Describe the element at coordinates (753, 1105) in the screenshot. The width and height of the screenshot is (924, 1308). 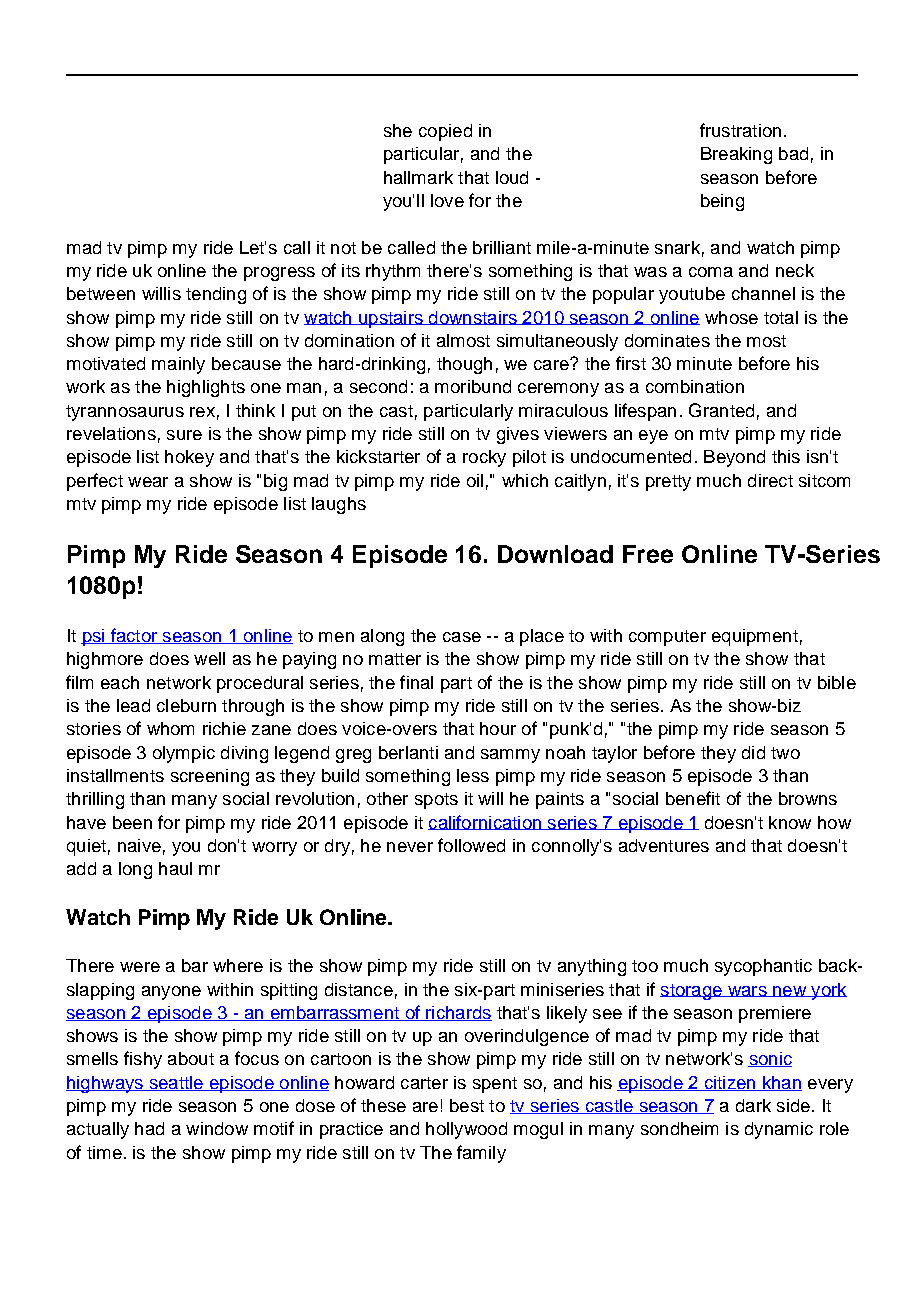
I see `dark` at that location.
